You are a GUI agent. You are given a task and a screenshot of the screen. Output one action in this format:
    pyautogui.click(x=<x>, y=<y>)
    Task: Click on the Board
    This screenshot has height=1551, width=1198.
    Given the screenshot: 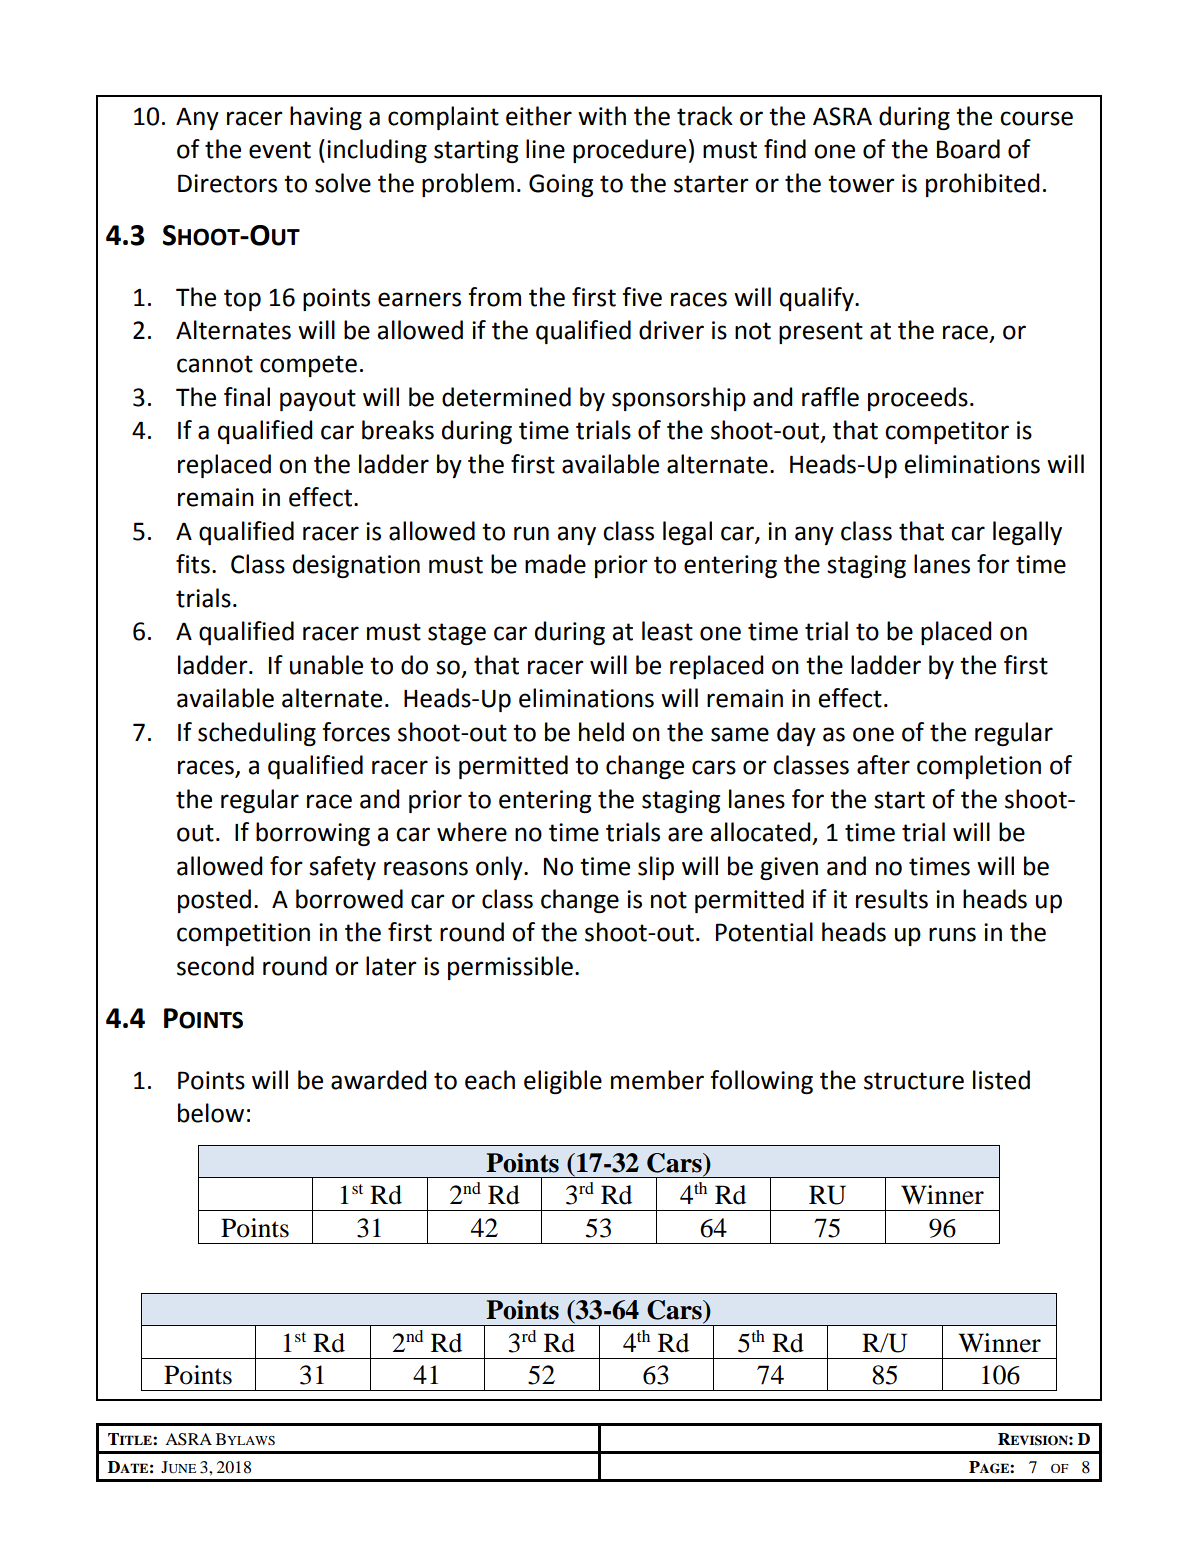 What is the action you would take?
    pyautogui.click(x=968, y=149)
